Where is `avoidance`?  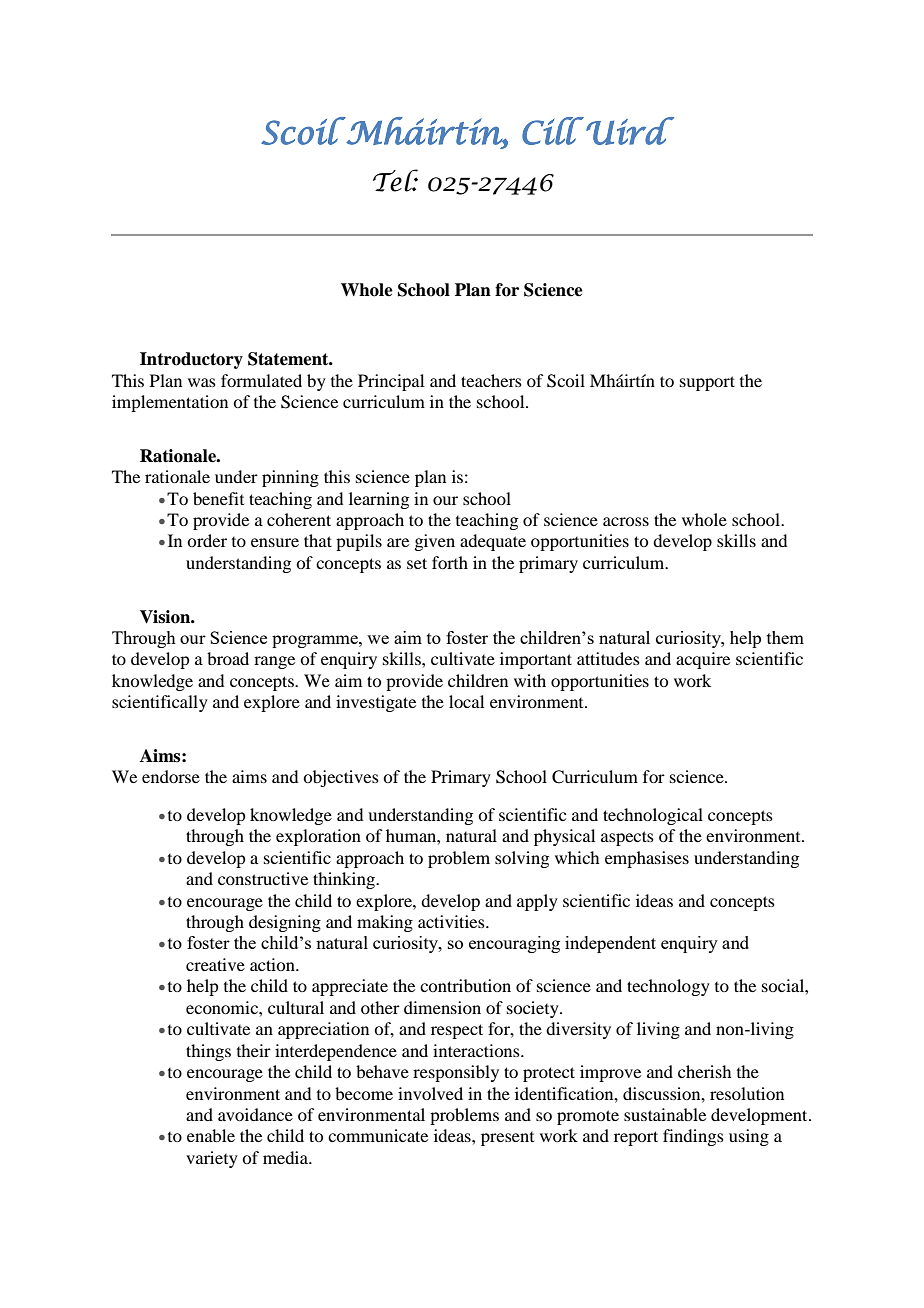
avoidance is located at coordinates (255, 1114).
